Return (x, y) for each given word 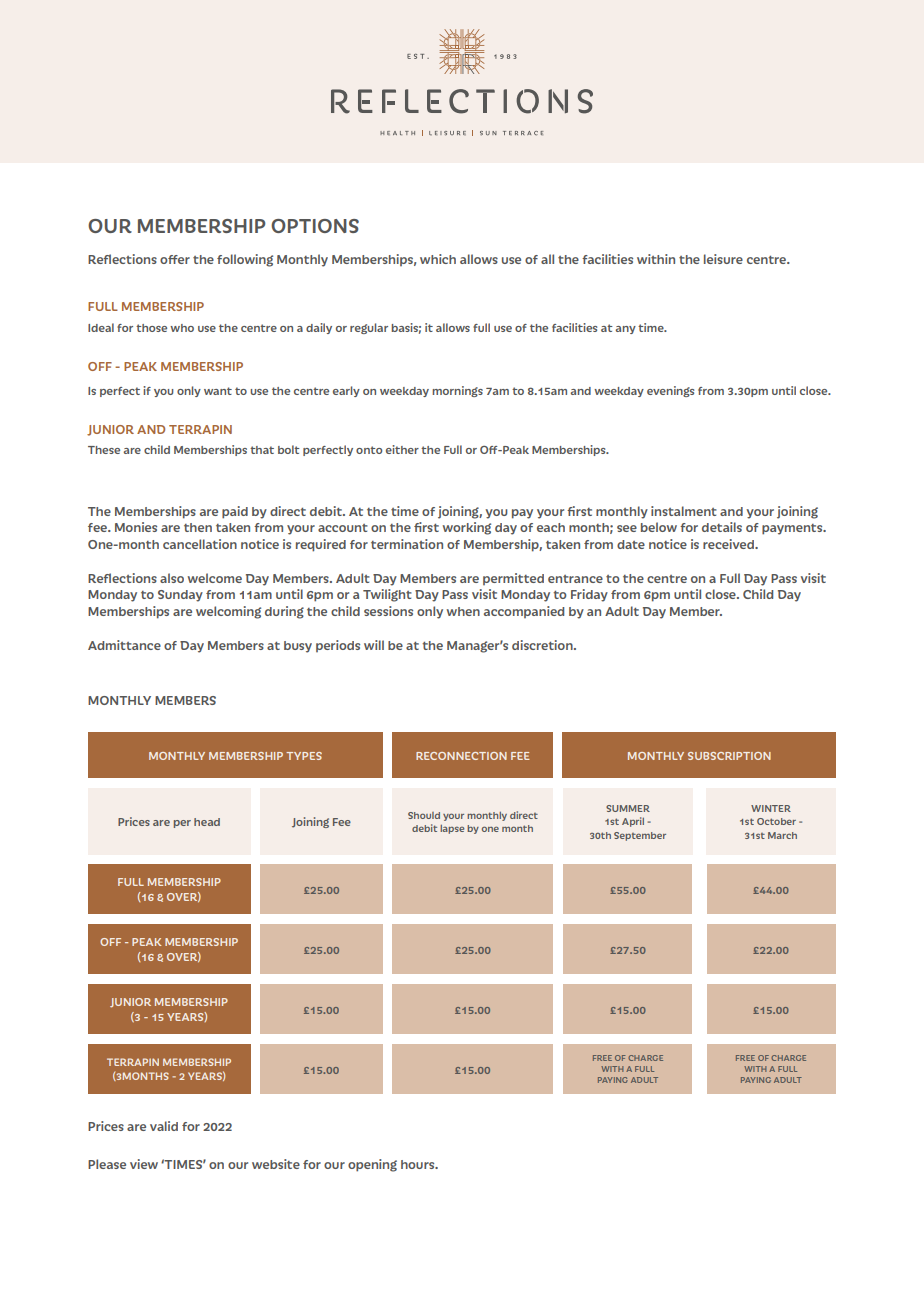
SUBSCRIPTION (729, 756)
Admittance (124, 645)
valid (164, 1126)
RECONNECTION (461, 756)
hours (419, 1164)
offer (175, 259)
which (438, 259)
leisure (723, 259)
